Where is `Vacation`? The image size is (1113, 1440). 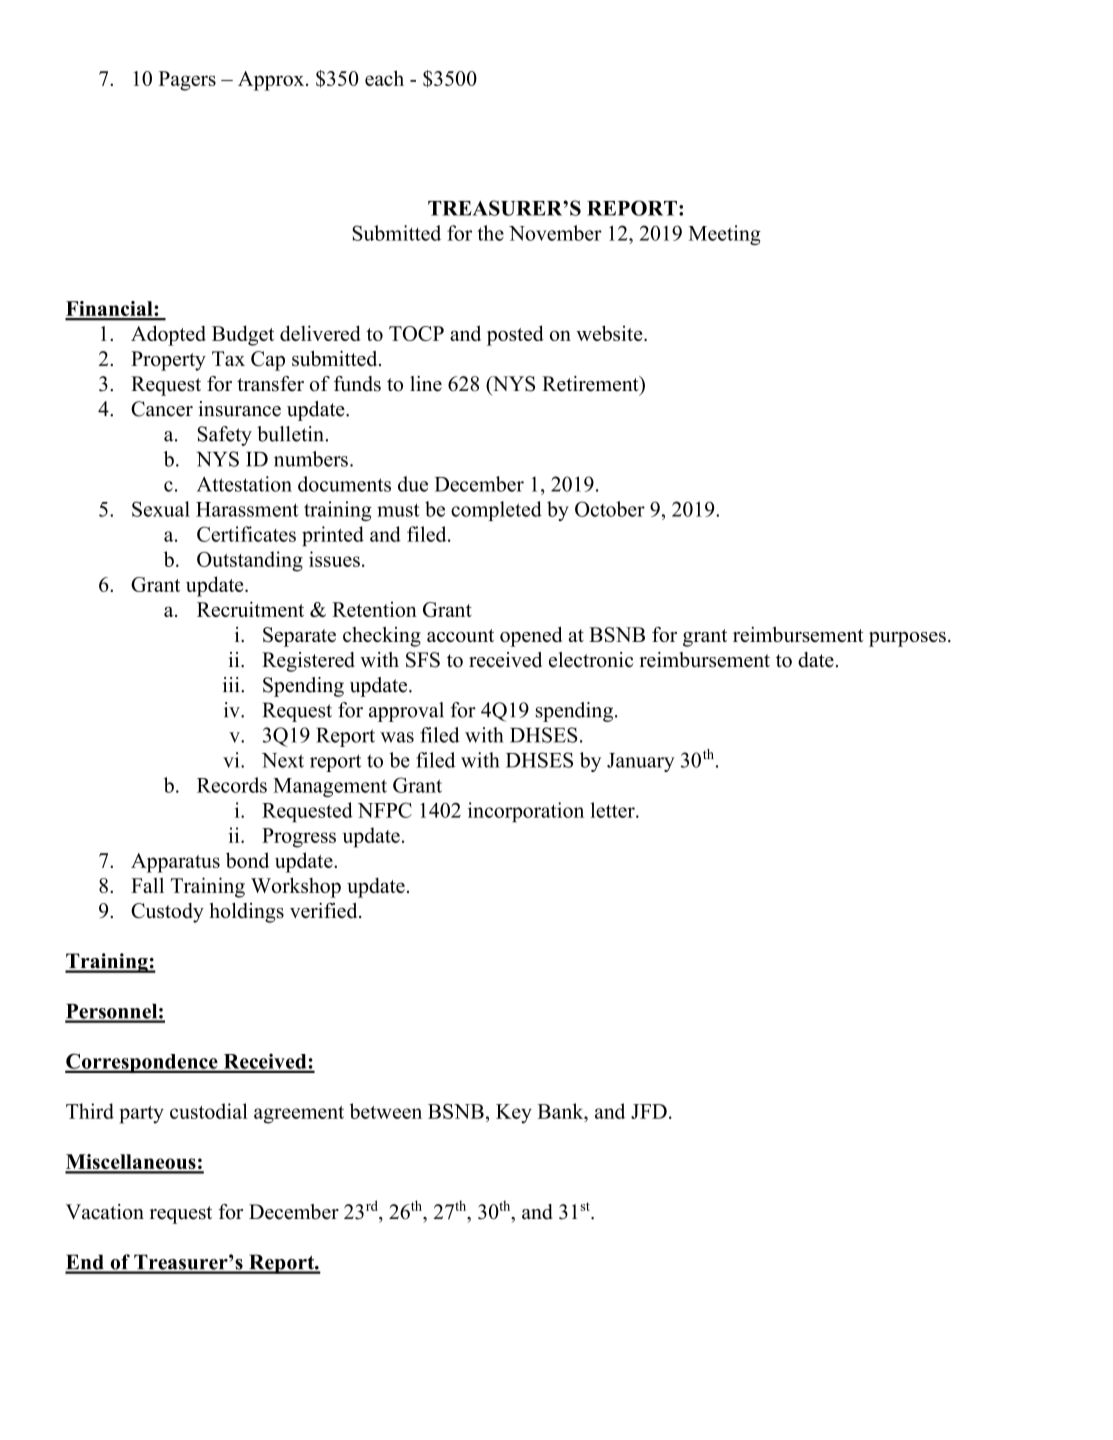 Vacation is located at coordinates (105, 1212).
